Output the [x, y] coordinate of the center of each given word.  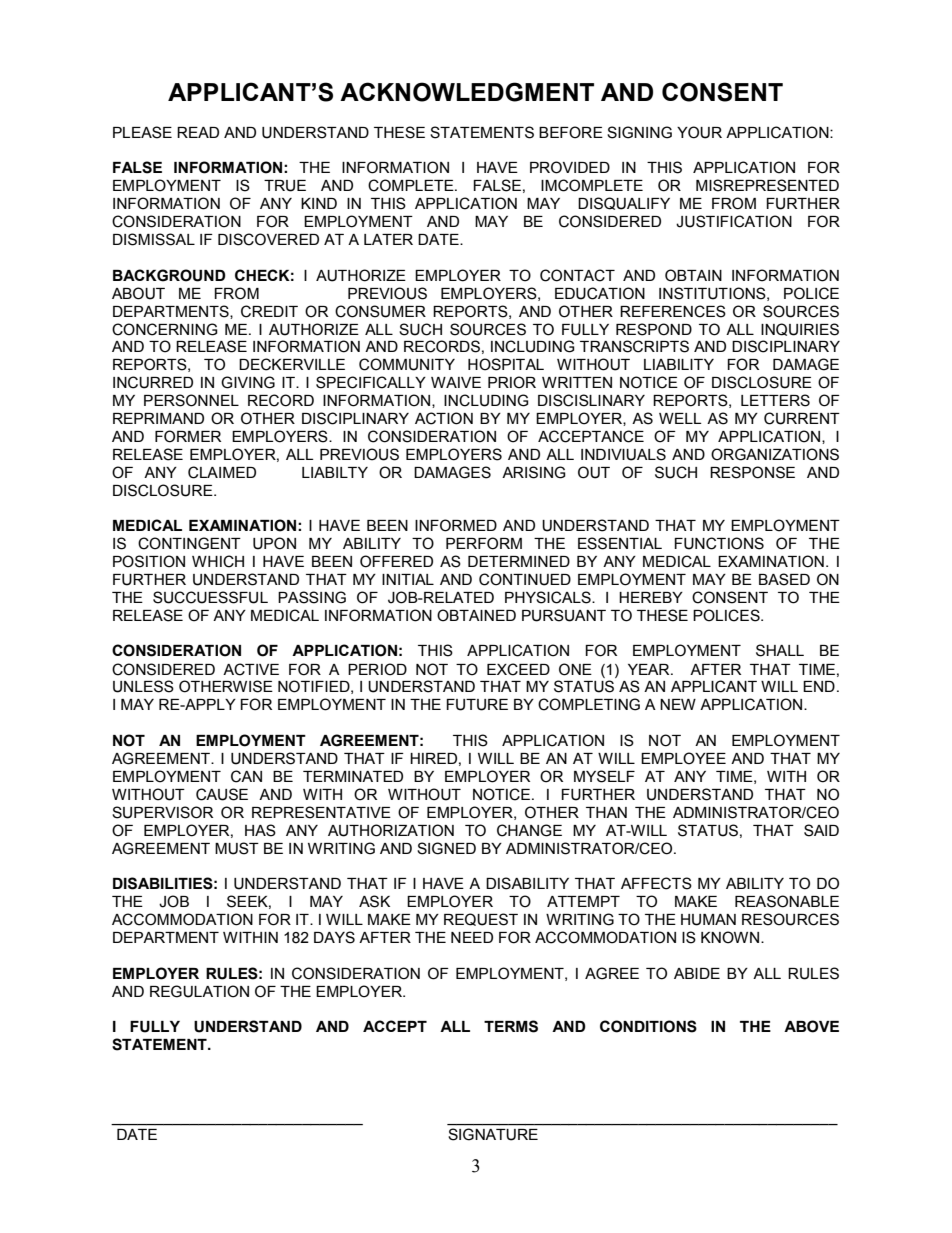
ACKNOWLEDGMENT [467, 92]
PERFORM [484, 543]
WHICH [218, 561]
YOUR [699, 132]
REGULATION [199, 991]
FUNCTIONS [719, 543]
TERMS [511, 1026]
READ [198, 132]
